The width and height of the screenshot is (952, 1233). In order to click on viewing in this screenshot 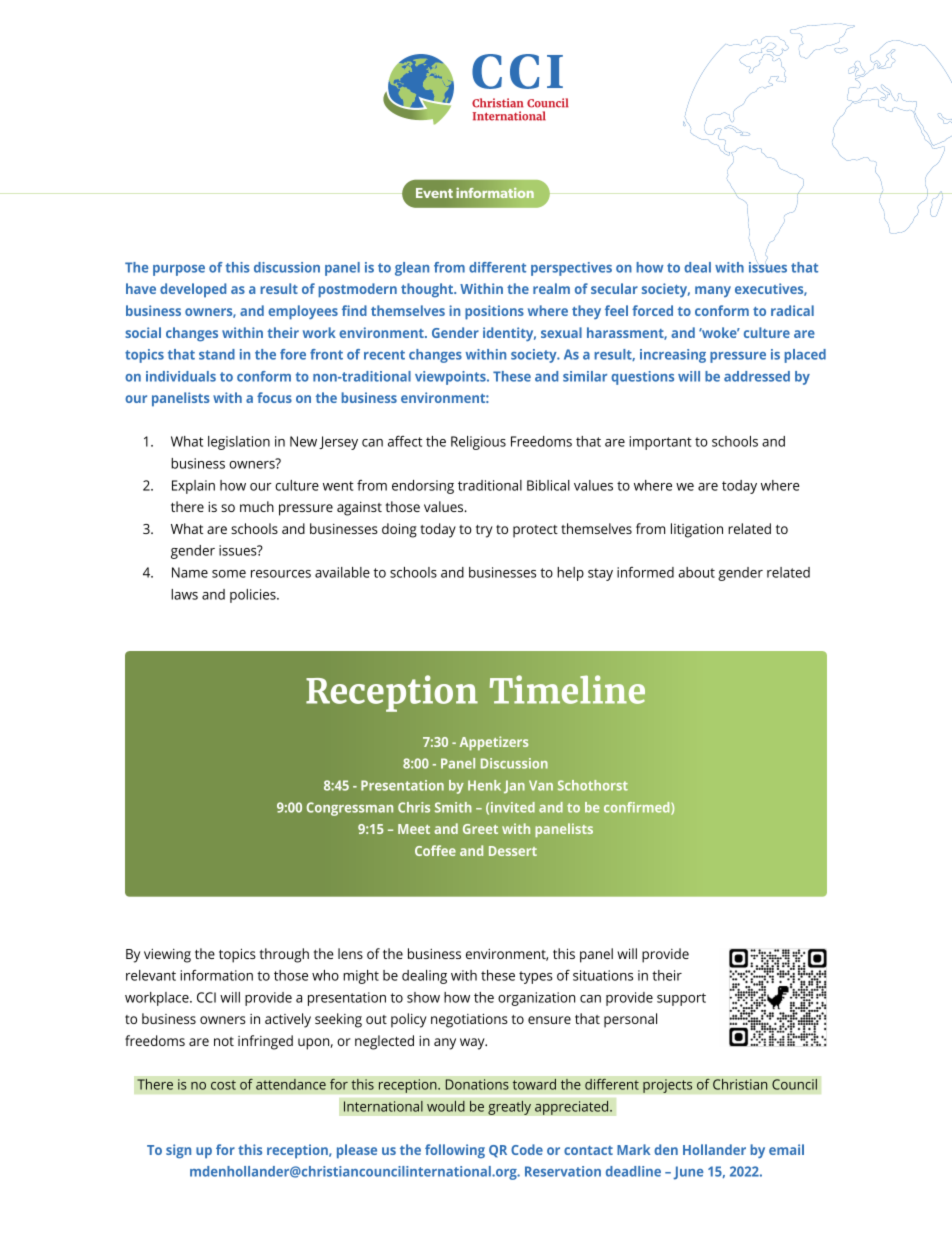, I will do `click(167, 956)`.
